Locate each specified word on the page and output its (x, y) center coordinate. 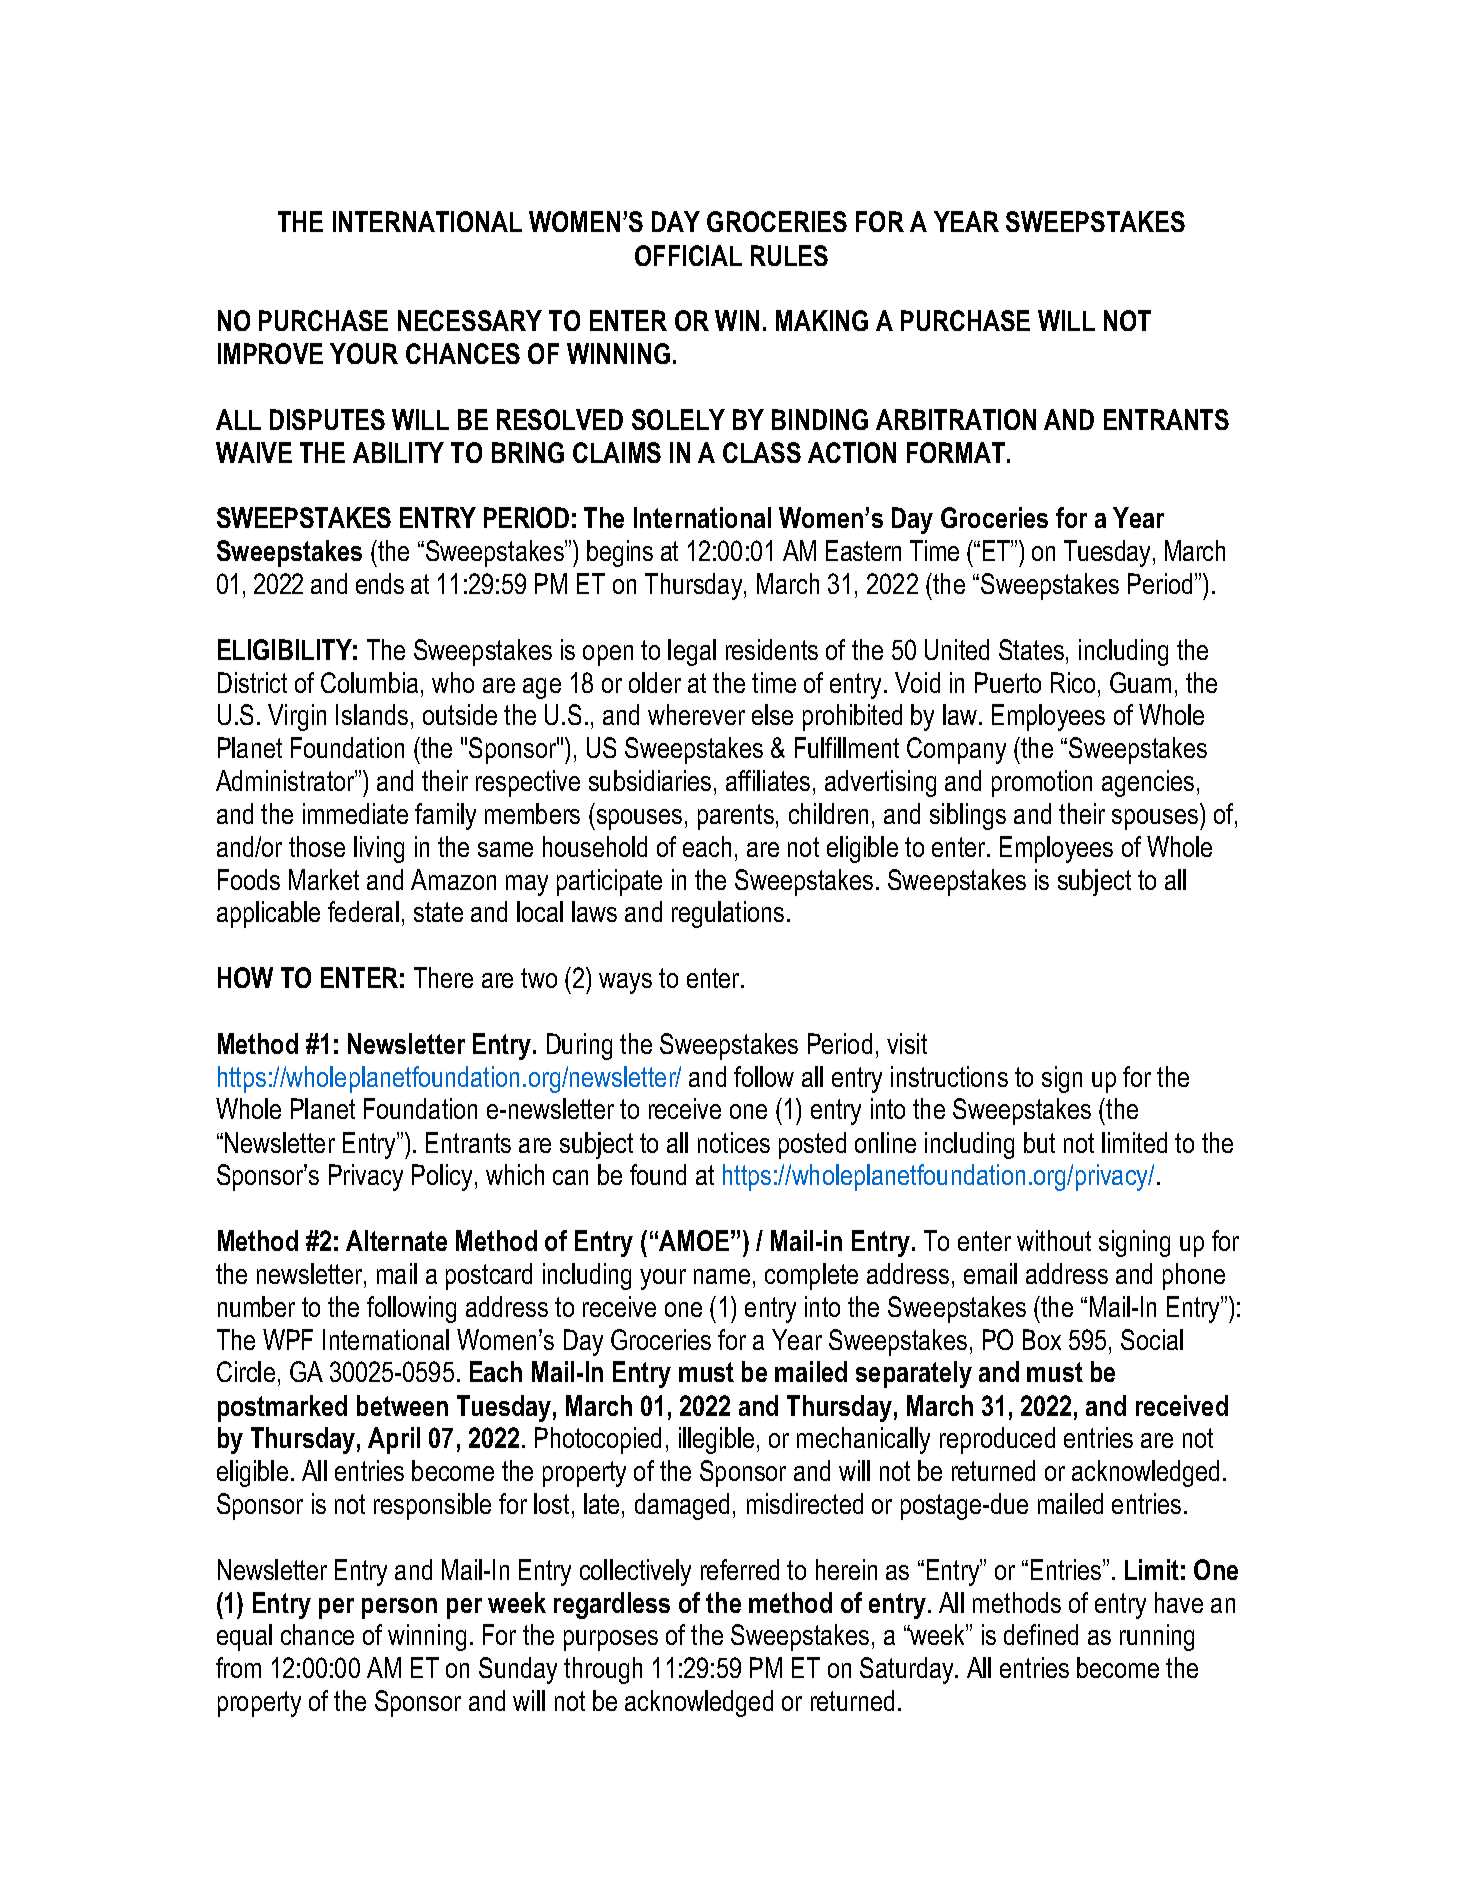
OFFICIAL (688, 255)
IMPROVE (270, 353)
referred (740, 1569)
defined (1041, 1634)
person (399, 1608)
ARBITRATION (956, 419)
